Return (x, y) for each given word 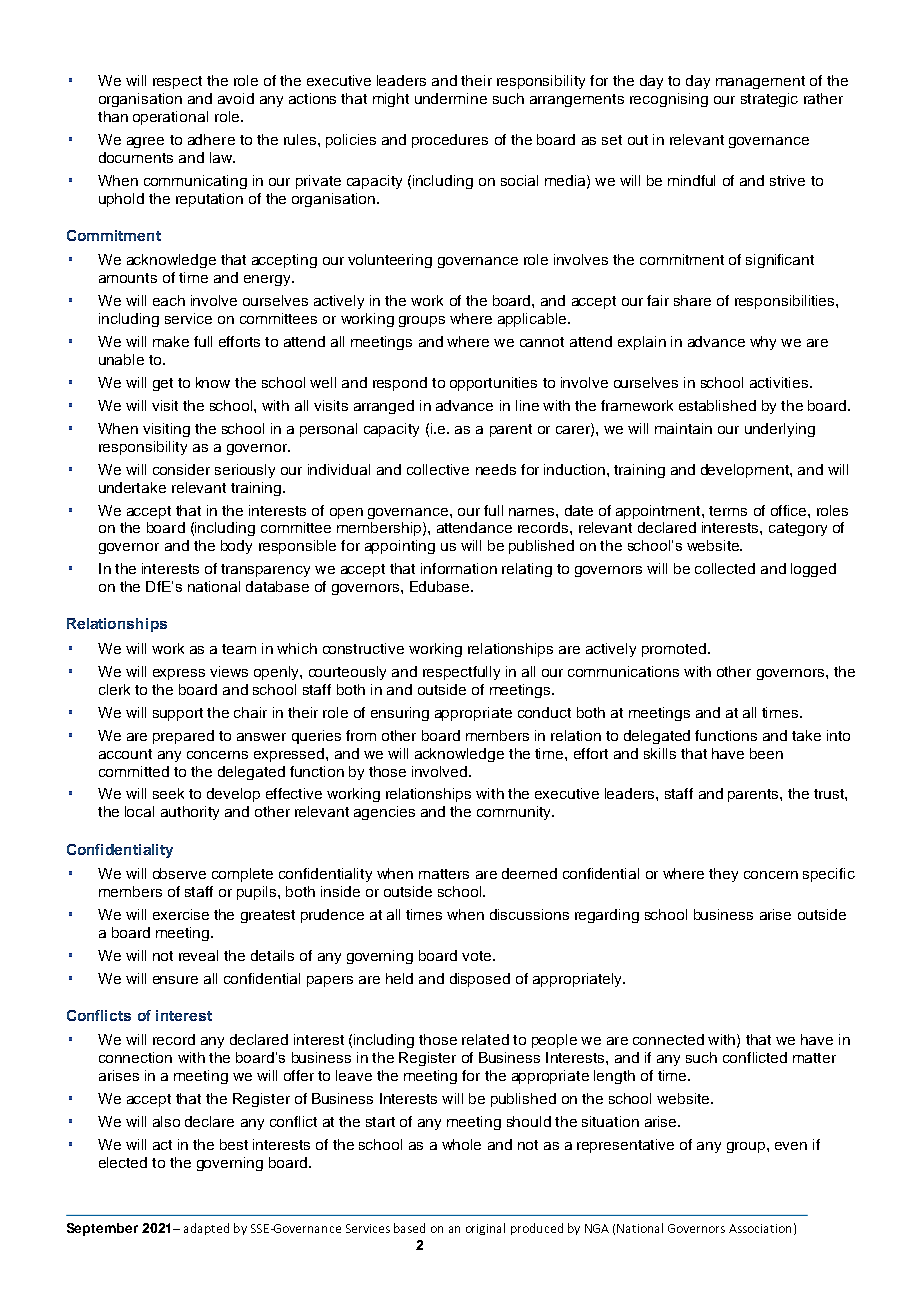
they (723, 875)
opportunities (493, 384)
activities (779, 382)
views (229, 671)
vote (478, 956)
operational (170, 118)
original (485, 1229)
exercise (181, 914)
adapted (206, 1229)
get (163, 384)
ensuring (400, 714)
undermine (451, 98)
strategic (769, 100)
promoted (674, 650)
